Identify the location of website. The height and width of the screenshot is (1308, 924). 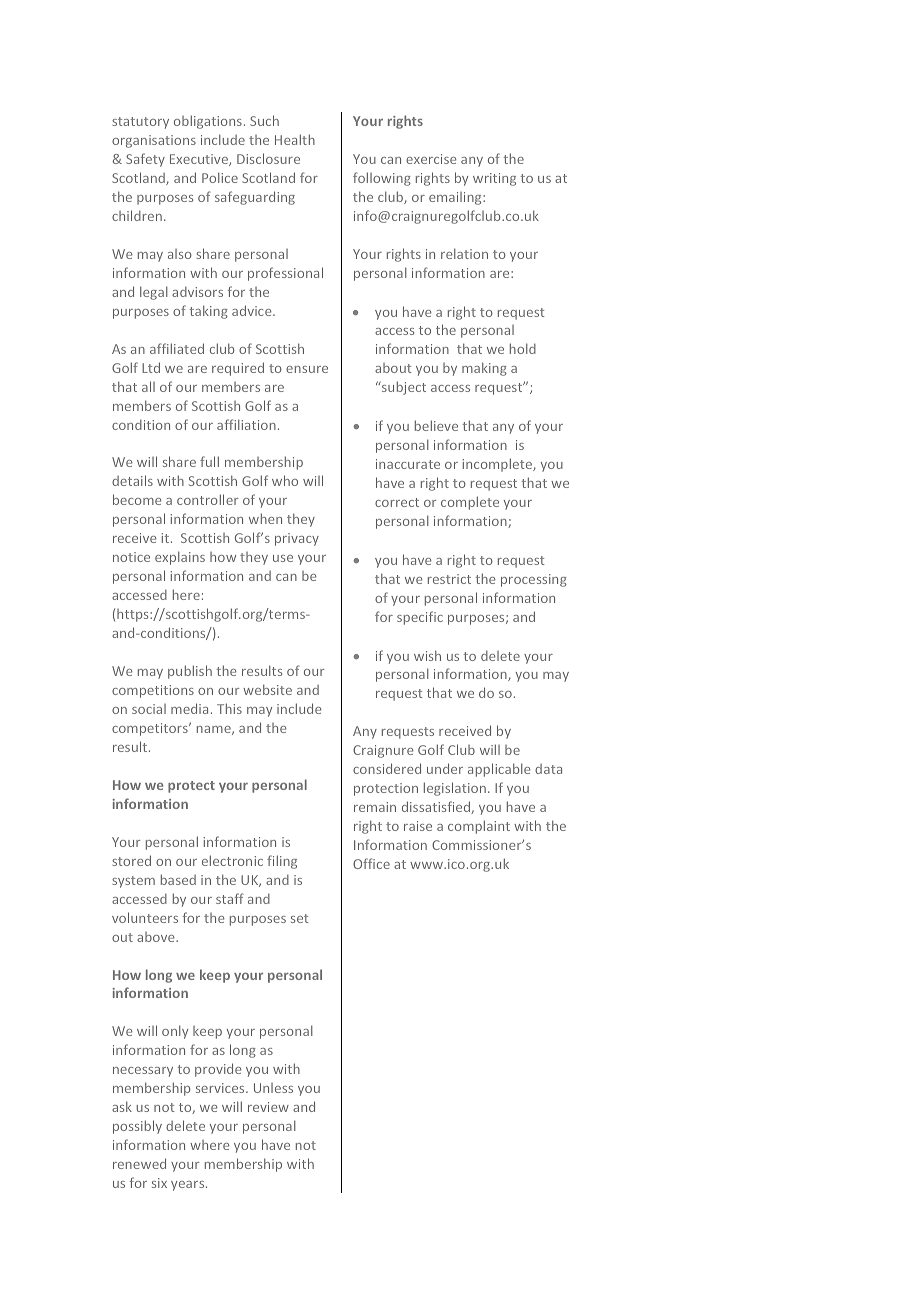
(267, 689).
